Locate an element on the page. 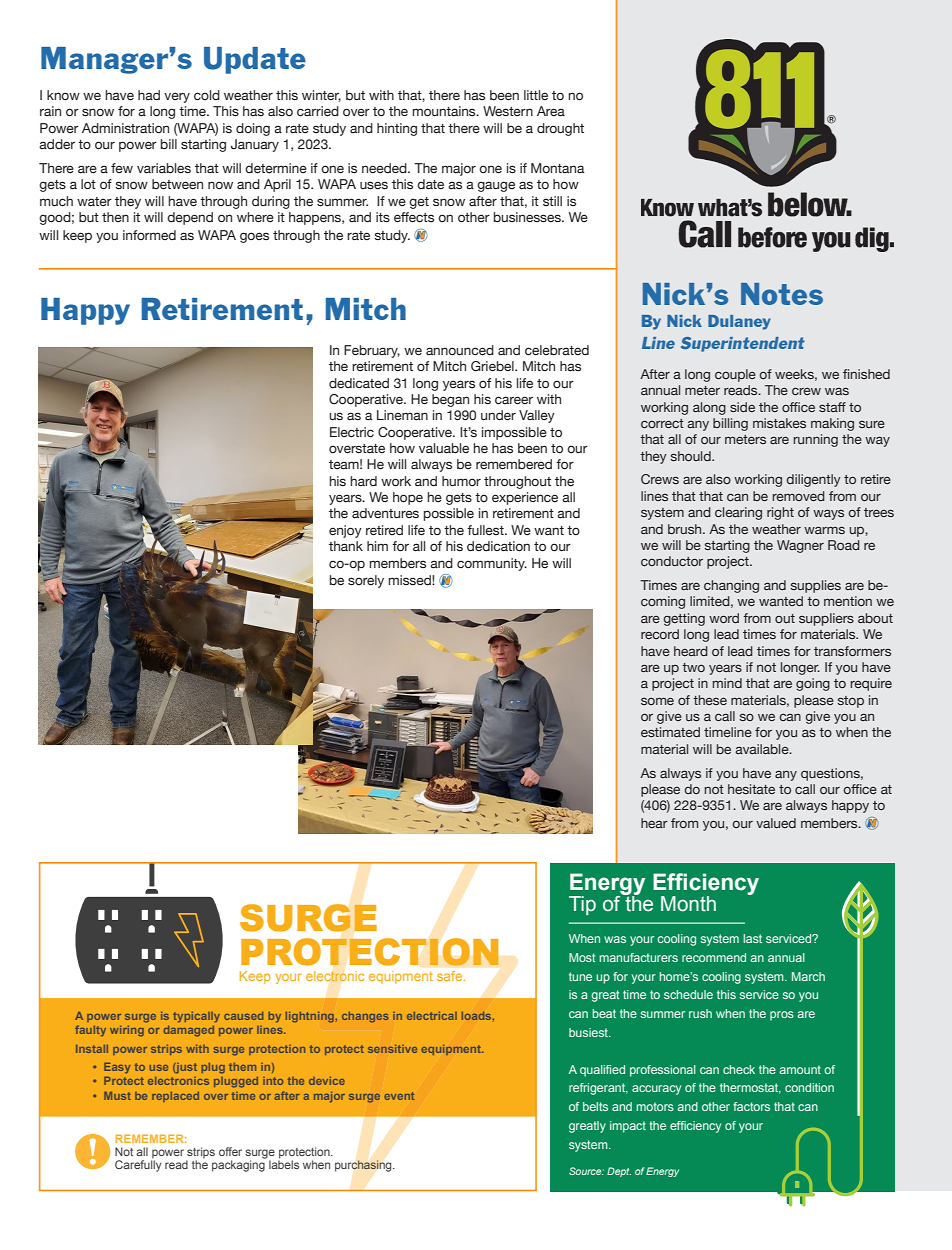 Image resolution: width=952 pixels, height=1250 pixels. Carefully is located at coordinates (138, 1165).
